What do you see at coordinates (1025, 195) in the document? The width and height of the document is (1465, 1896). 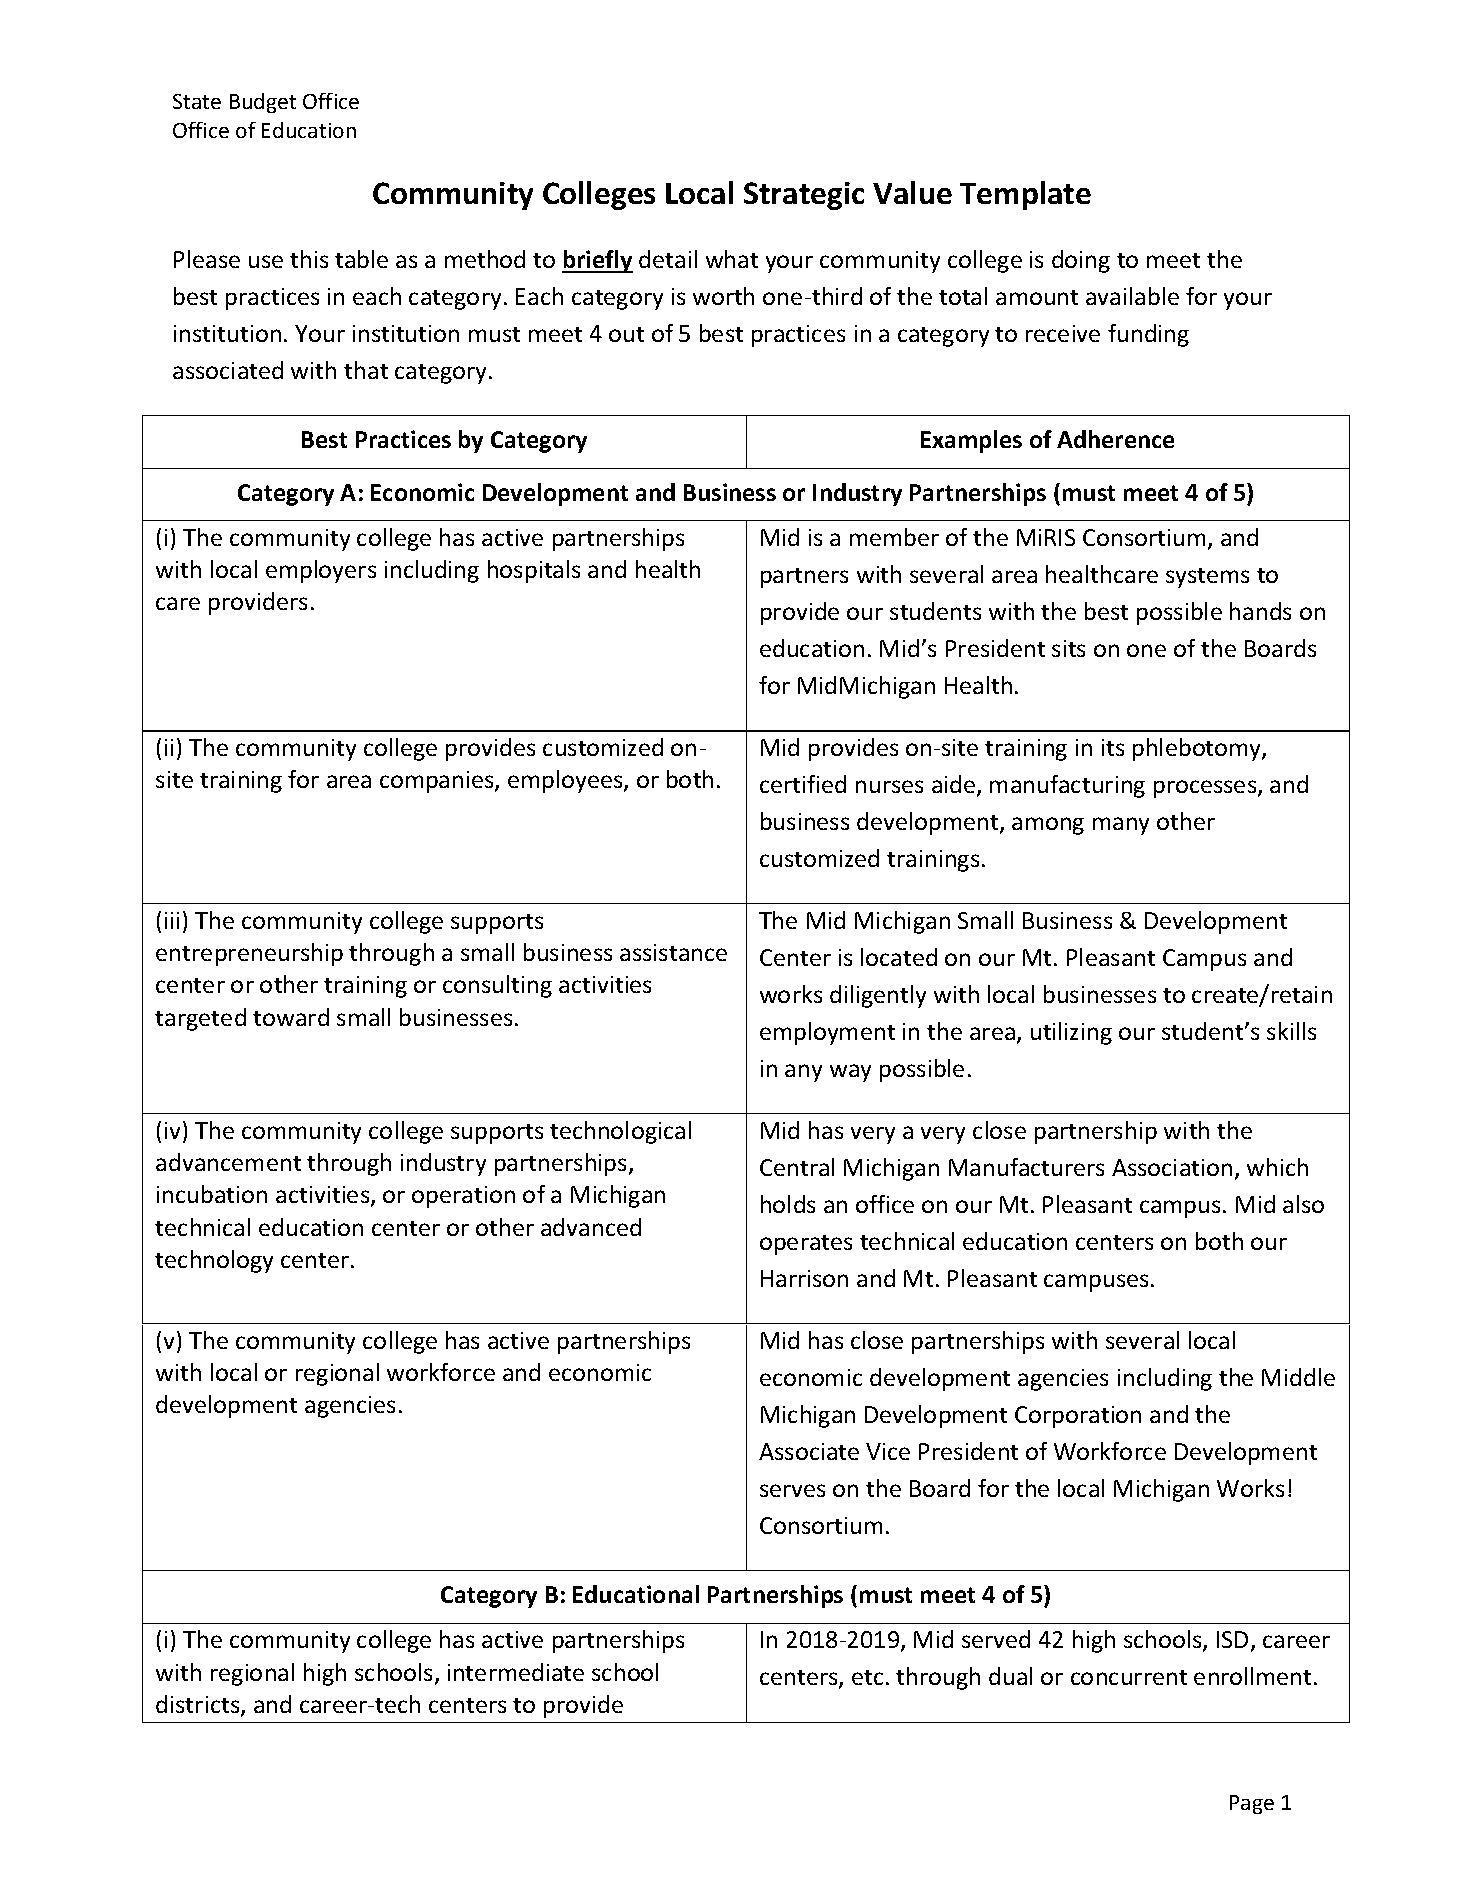 I see `Template` at bounding box center [1025, 195].
